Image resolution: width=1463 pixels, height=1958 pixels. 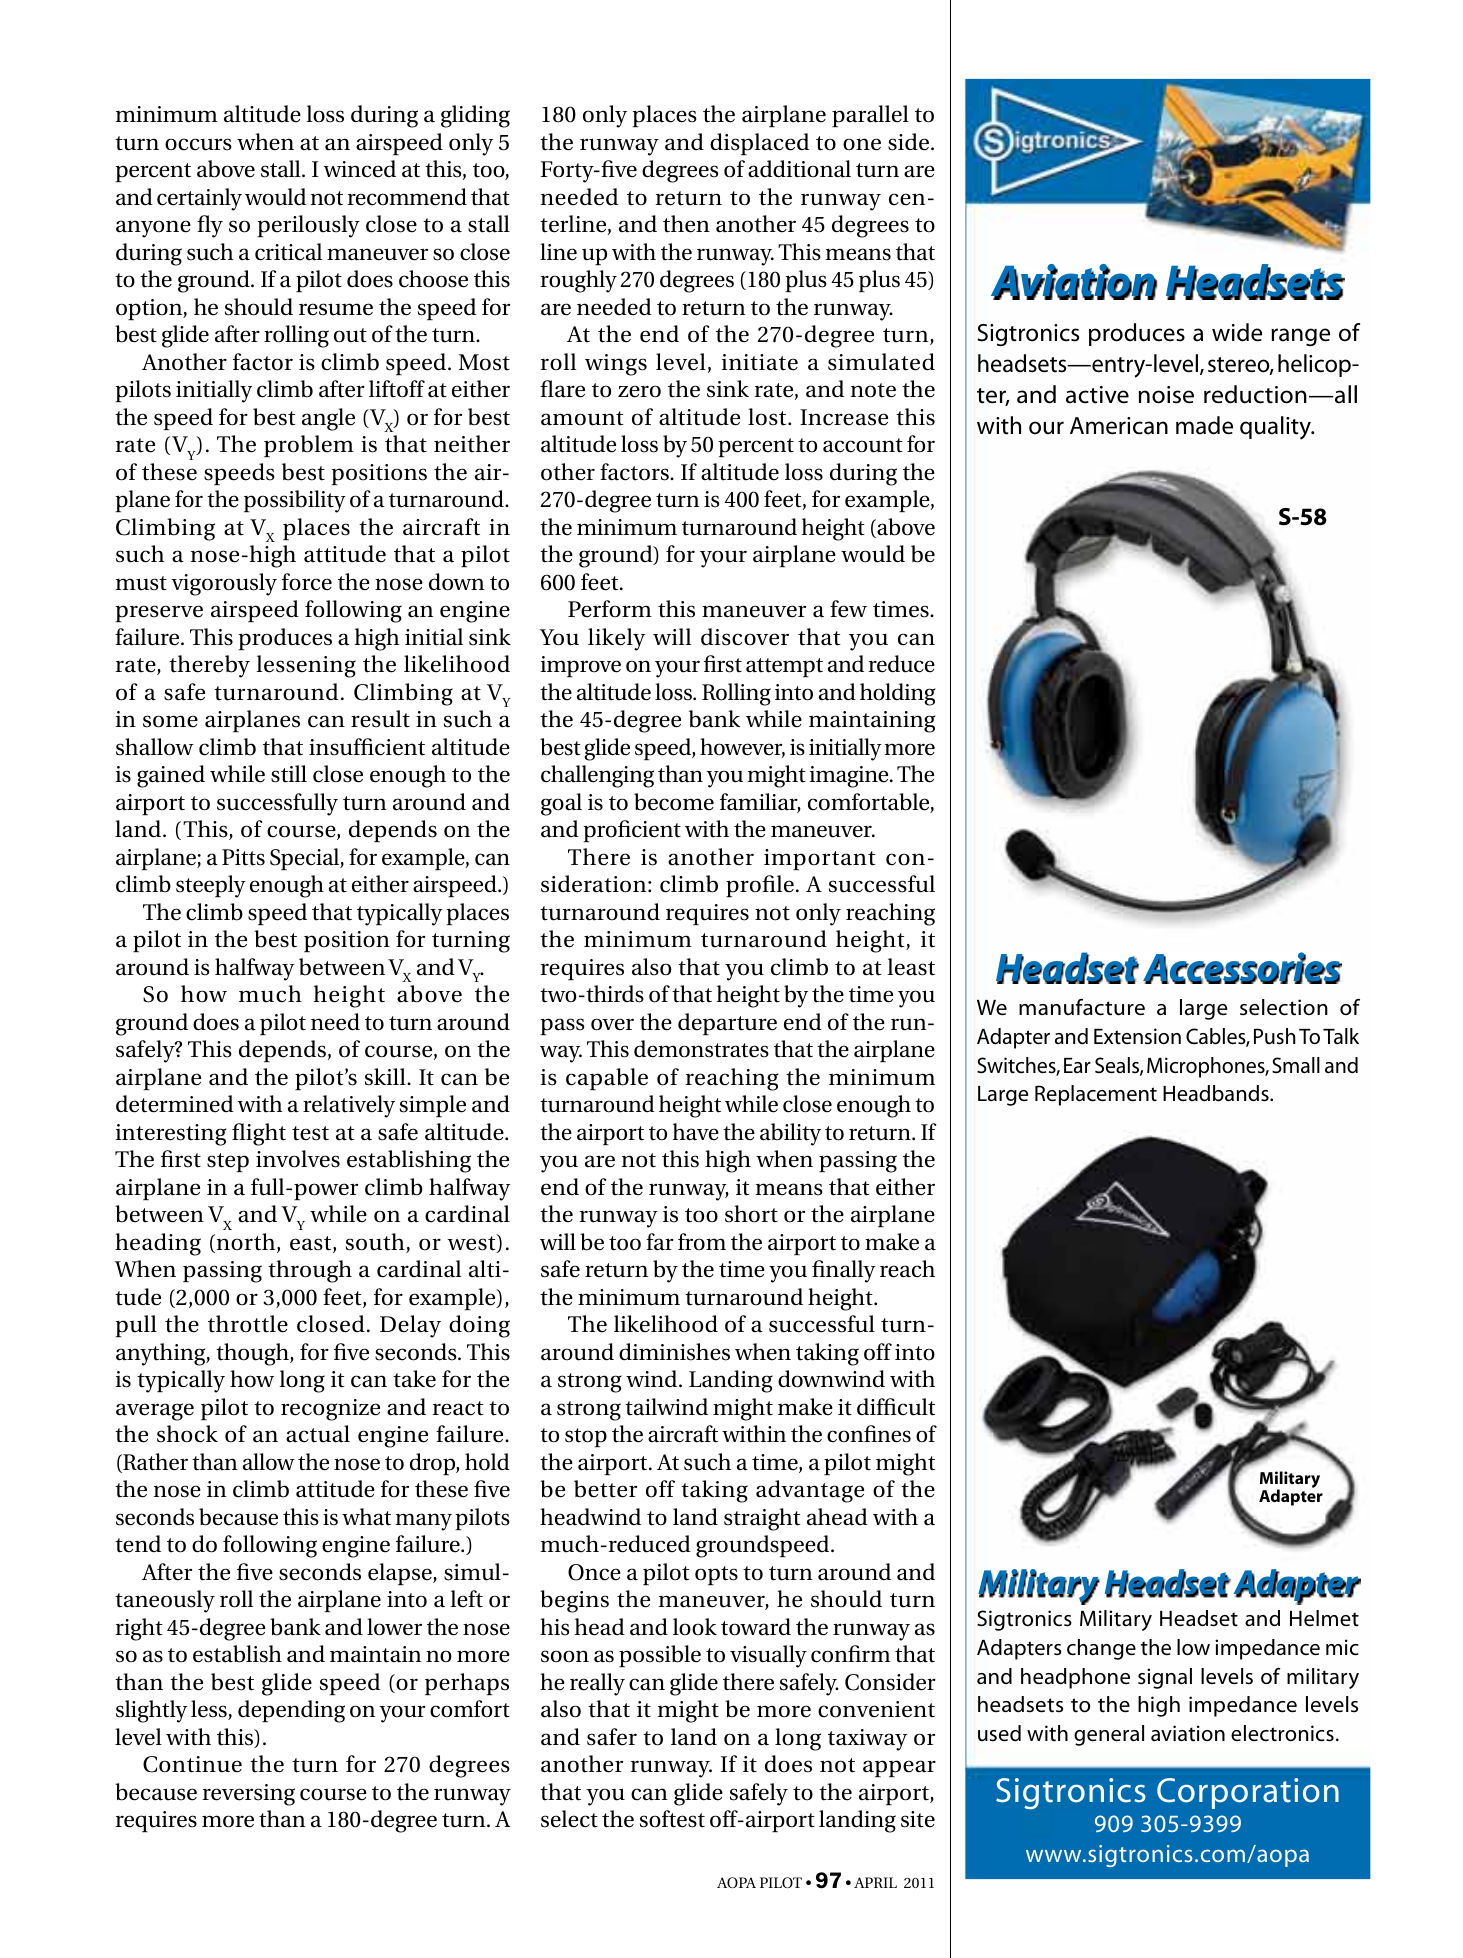 What do you see at coordinates (759, 144) in the screenshot?
I see `displaced` at bounding box center [759, 144].
